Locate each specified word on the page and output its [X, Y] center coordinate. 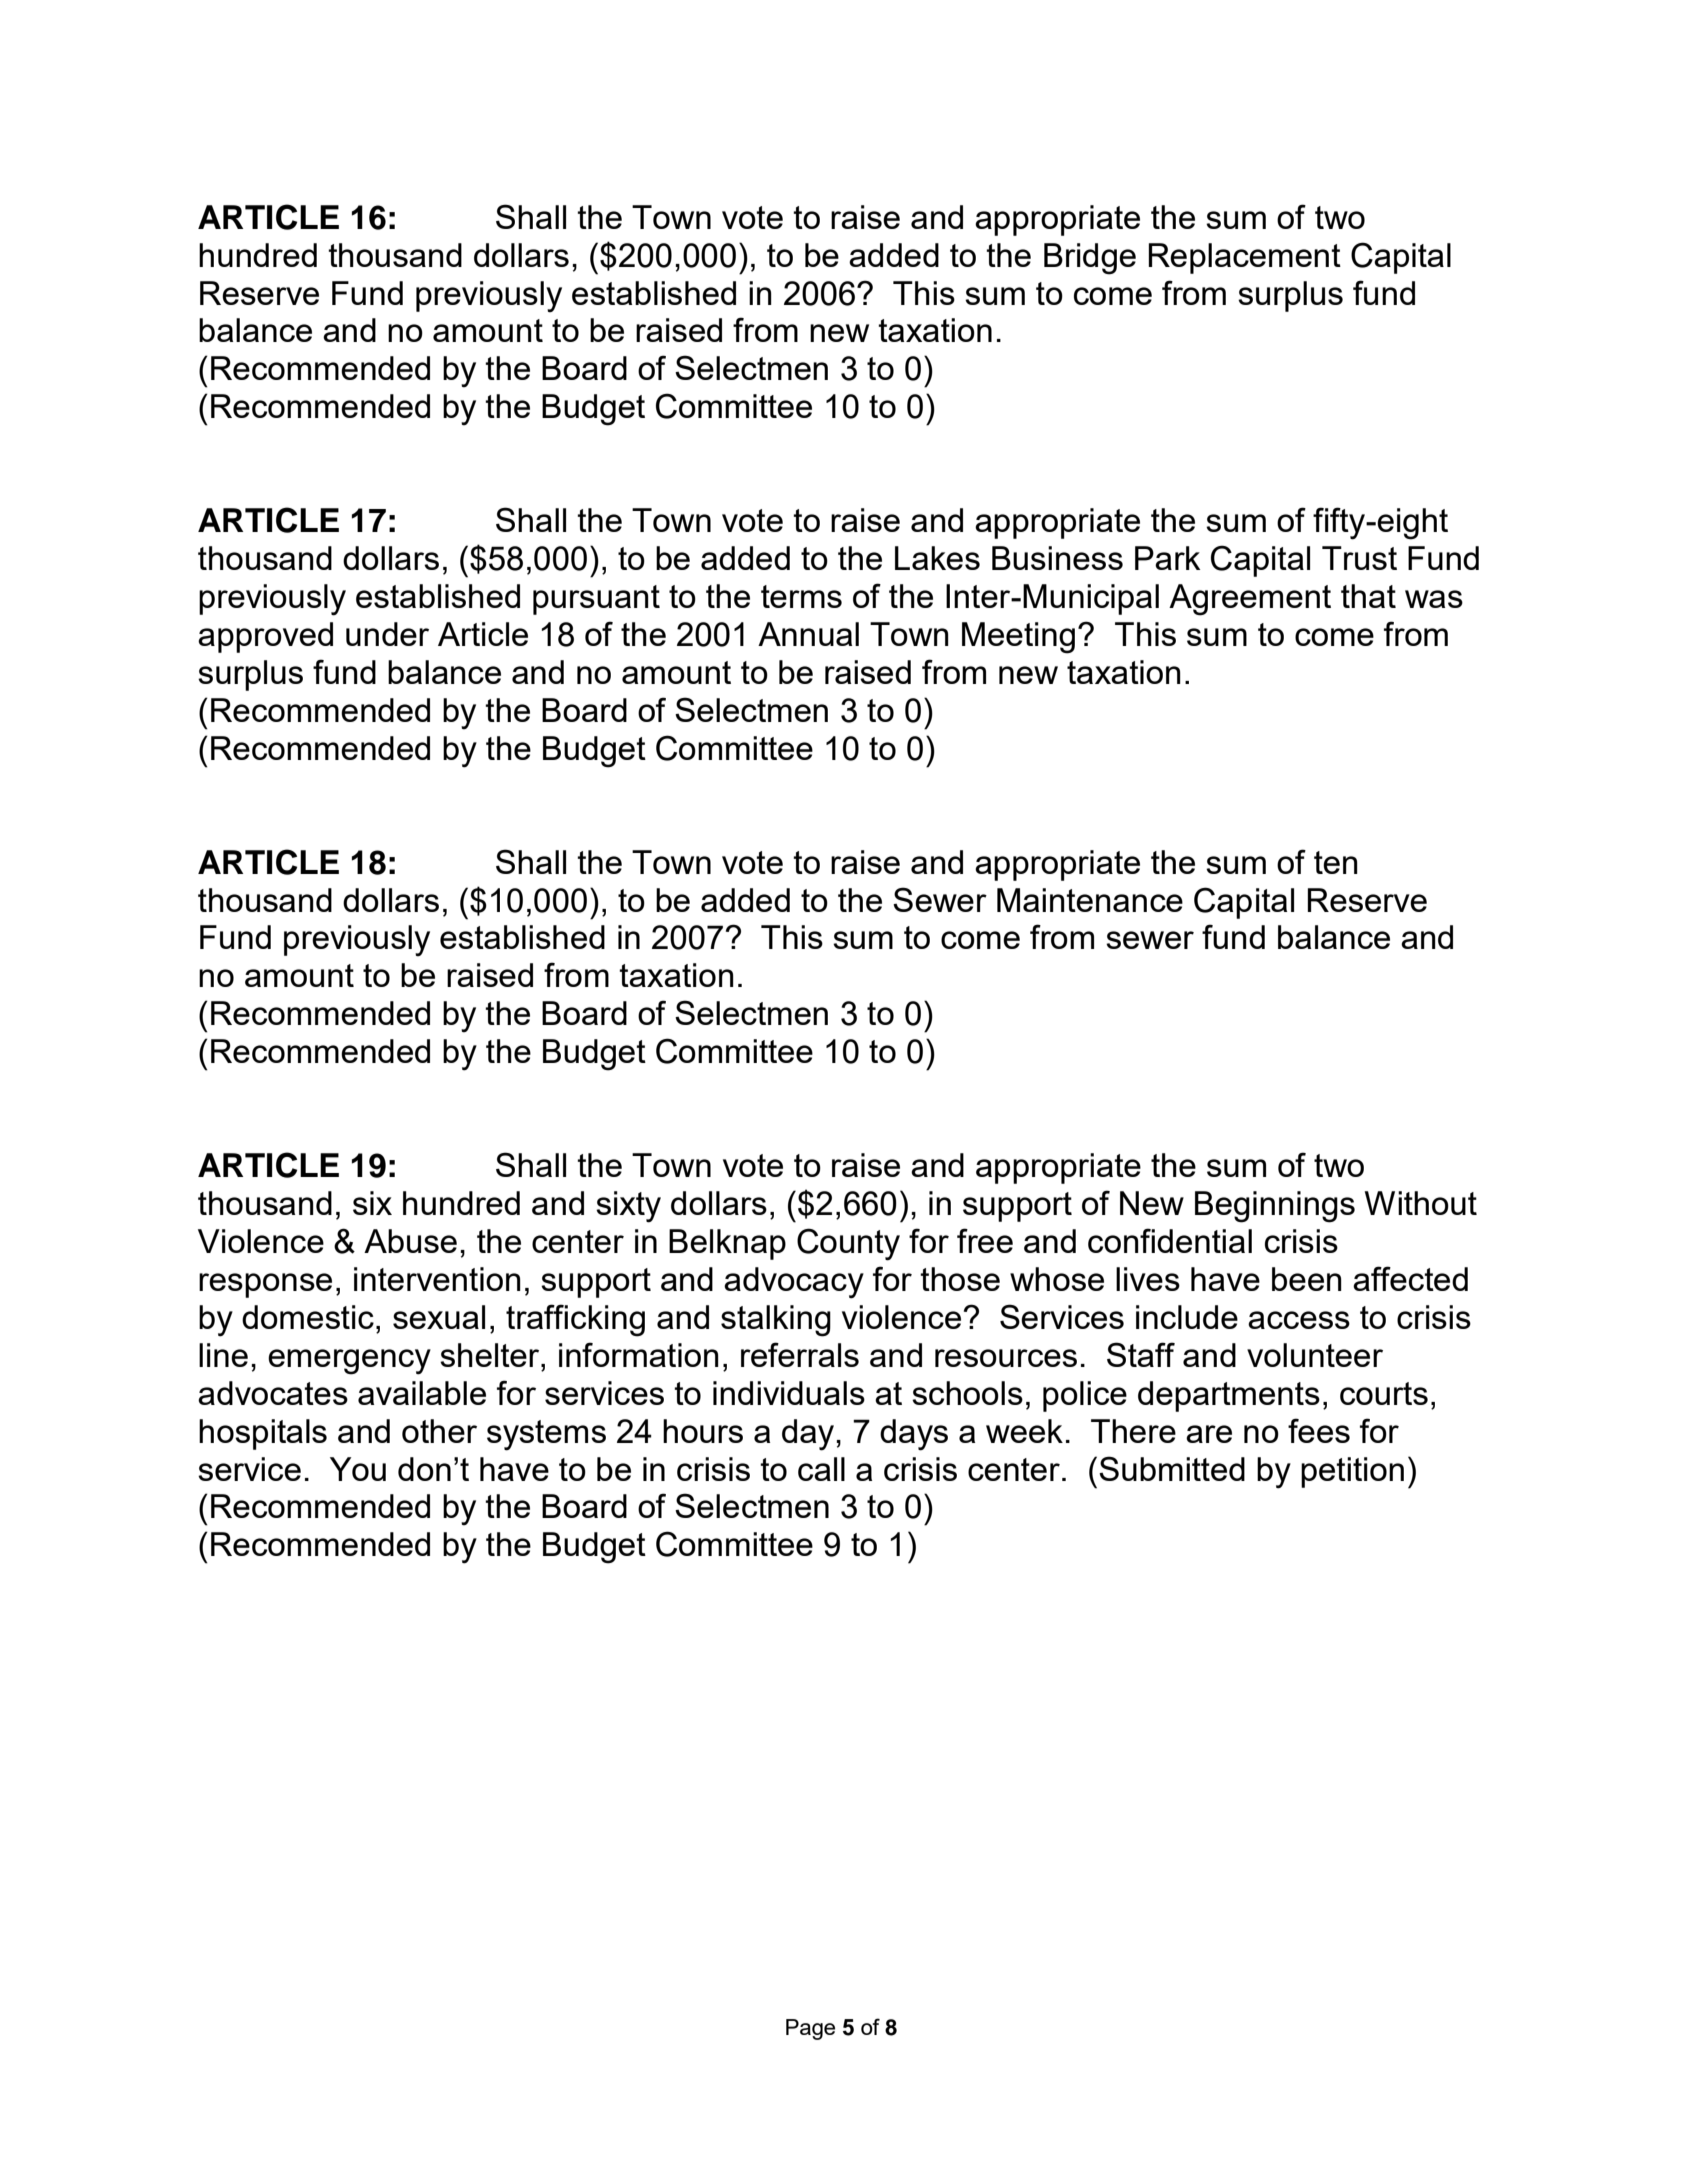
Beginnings [1275, 1207]
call [821, 1469]
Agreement [1250, 600]
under [387, 634]
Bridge [1090, 259]
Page [810, 2029]
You [358, 1469]
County [848, 1244]
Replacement [1244, 258]
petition [1352, 1472]
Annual [808, 634]
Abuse [410, 1241]
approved [265, 637]
